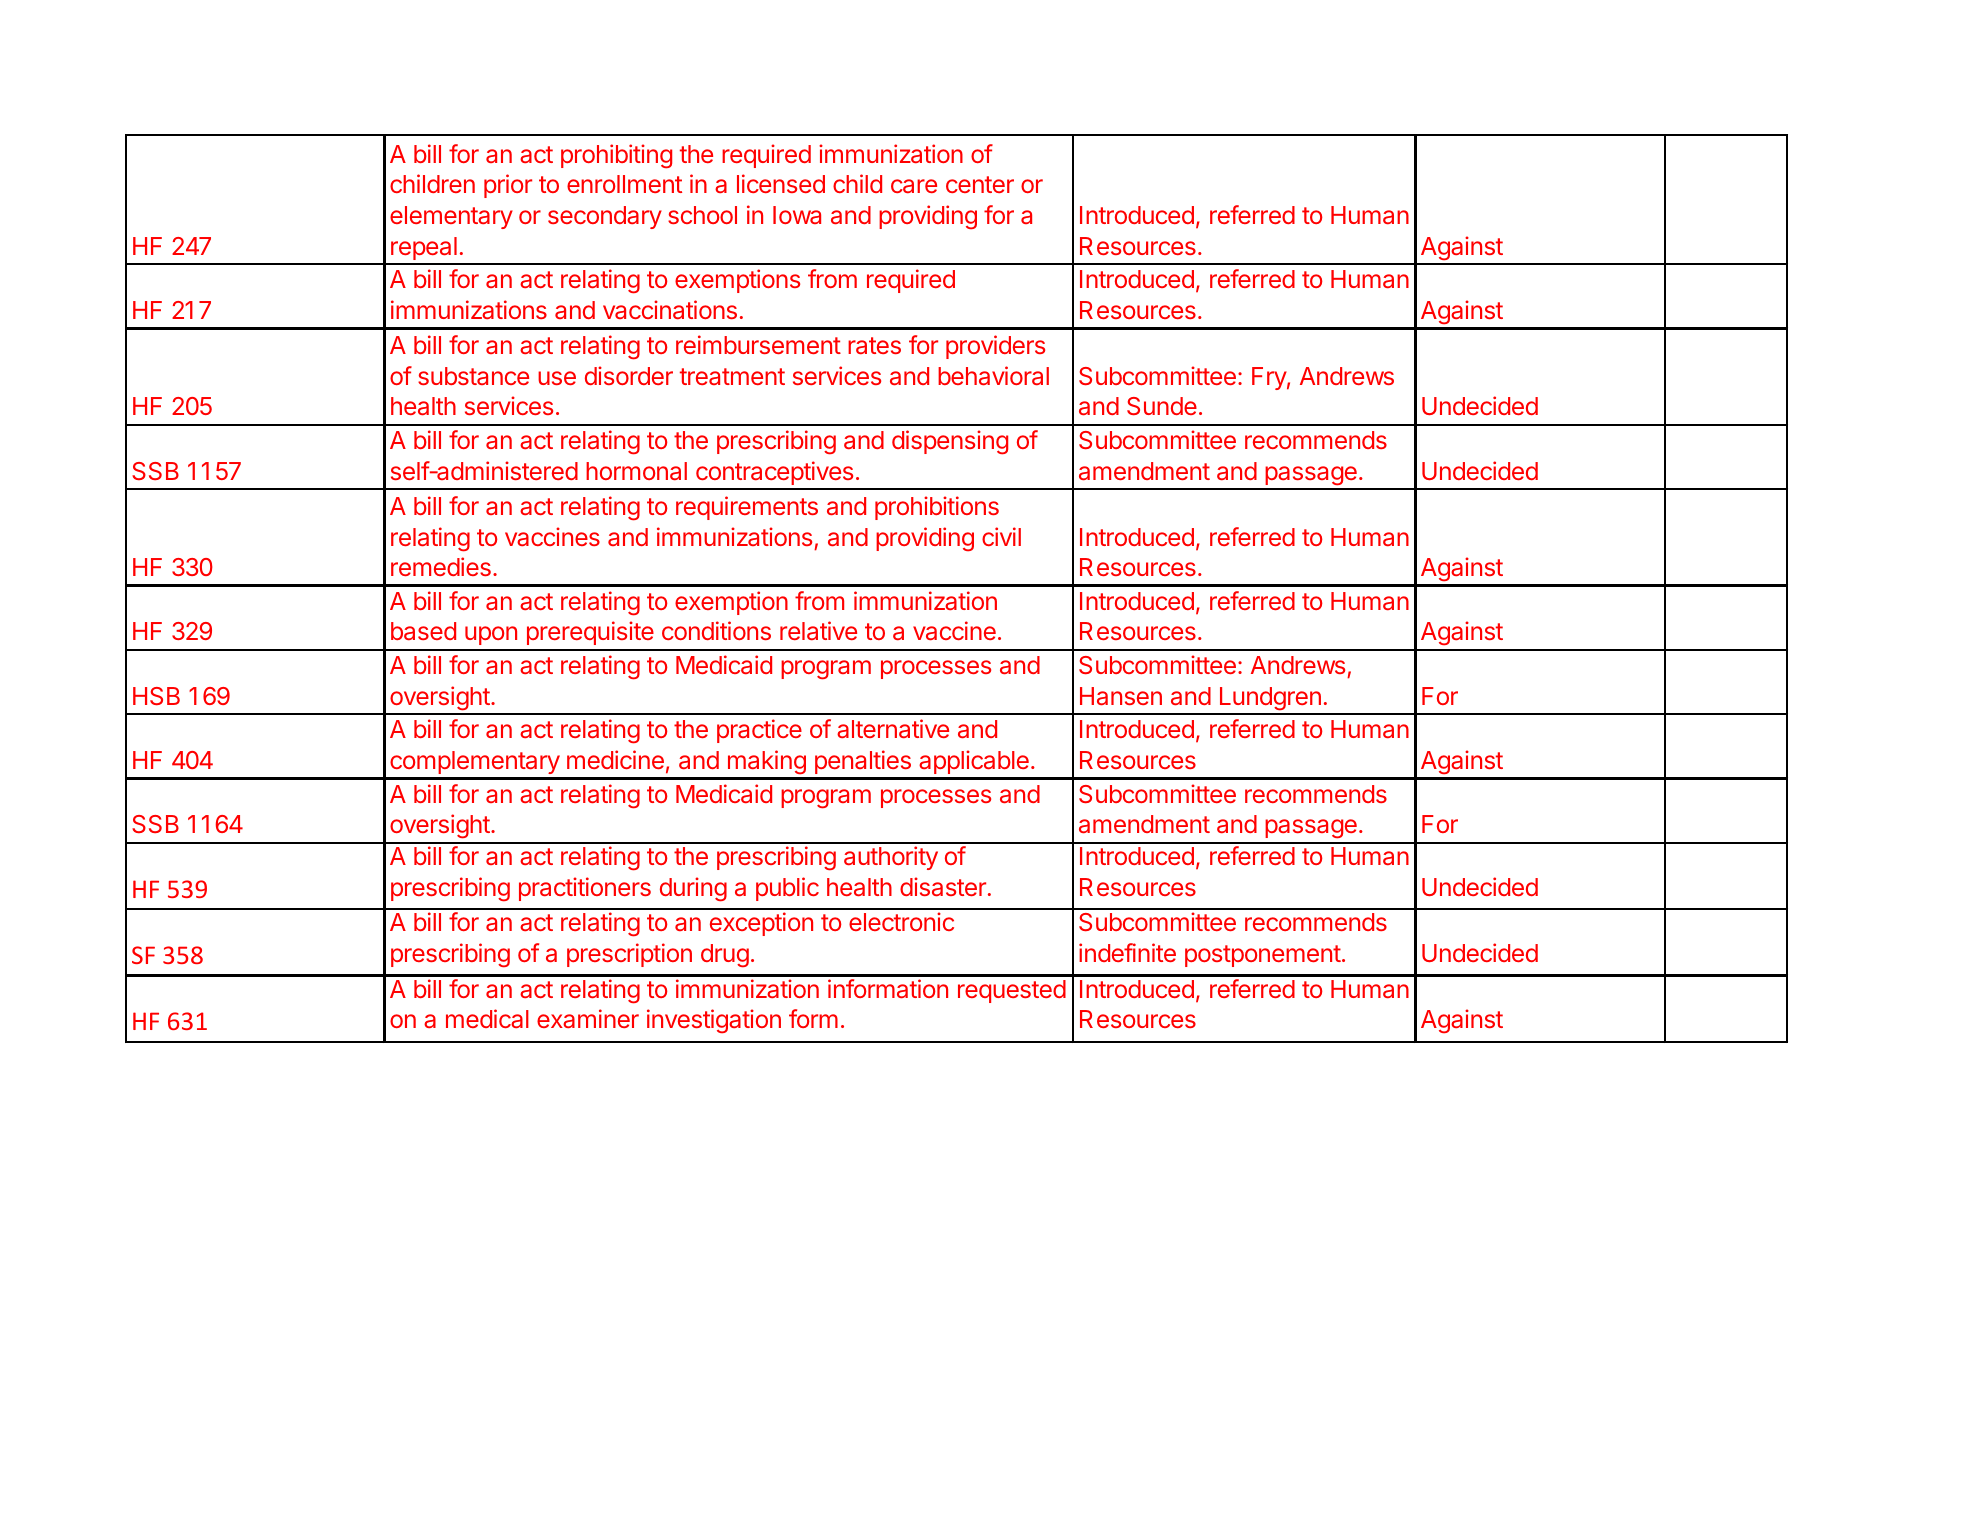 The width and height of the image is (1965, 1518). What do you see at coordinates (487, 1018) in the image?
I see `medical` at bounding box center [487, 1018].
